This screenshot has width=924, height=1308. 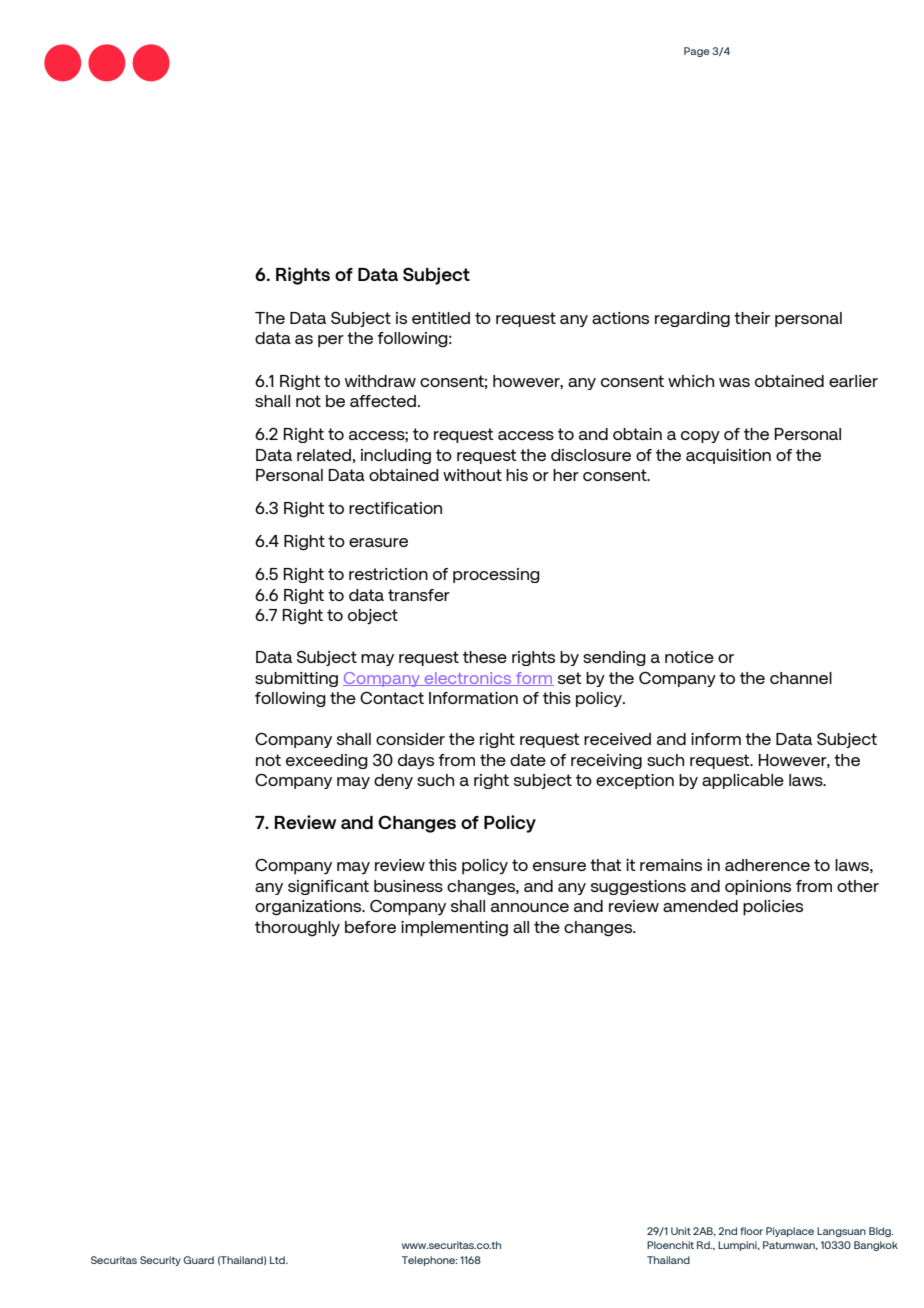 I want to click on exceeding, so click(x=327, y=761).
